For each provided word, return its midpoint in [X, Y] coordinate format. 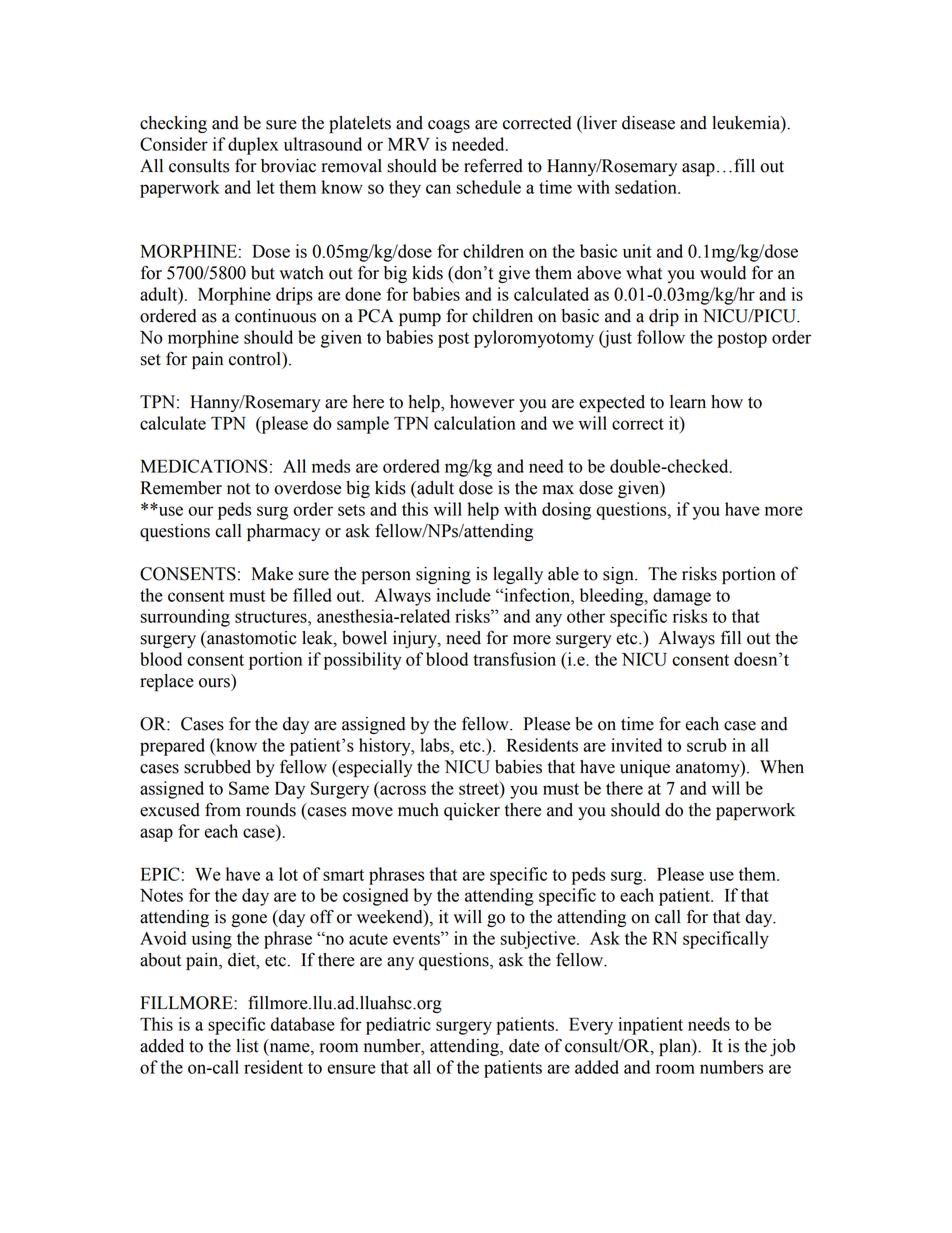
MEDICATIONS [204, 466]
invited [636, 745]
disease [648, 123]
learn [688, 402]
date [524, 1046]
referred [493, 165]
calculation [475, 423]
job [782, 1047]
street [480, 788]
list [247, 1046]
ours [214, 683]
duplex [253, 146]
